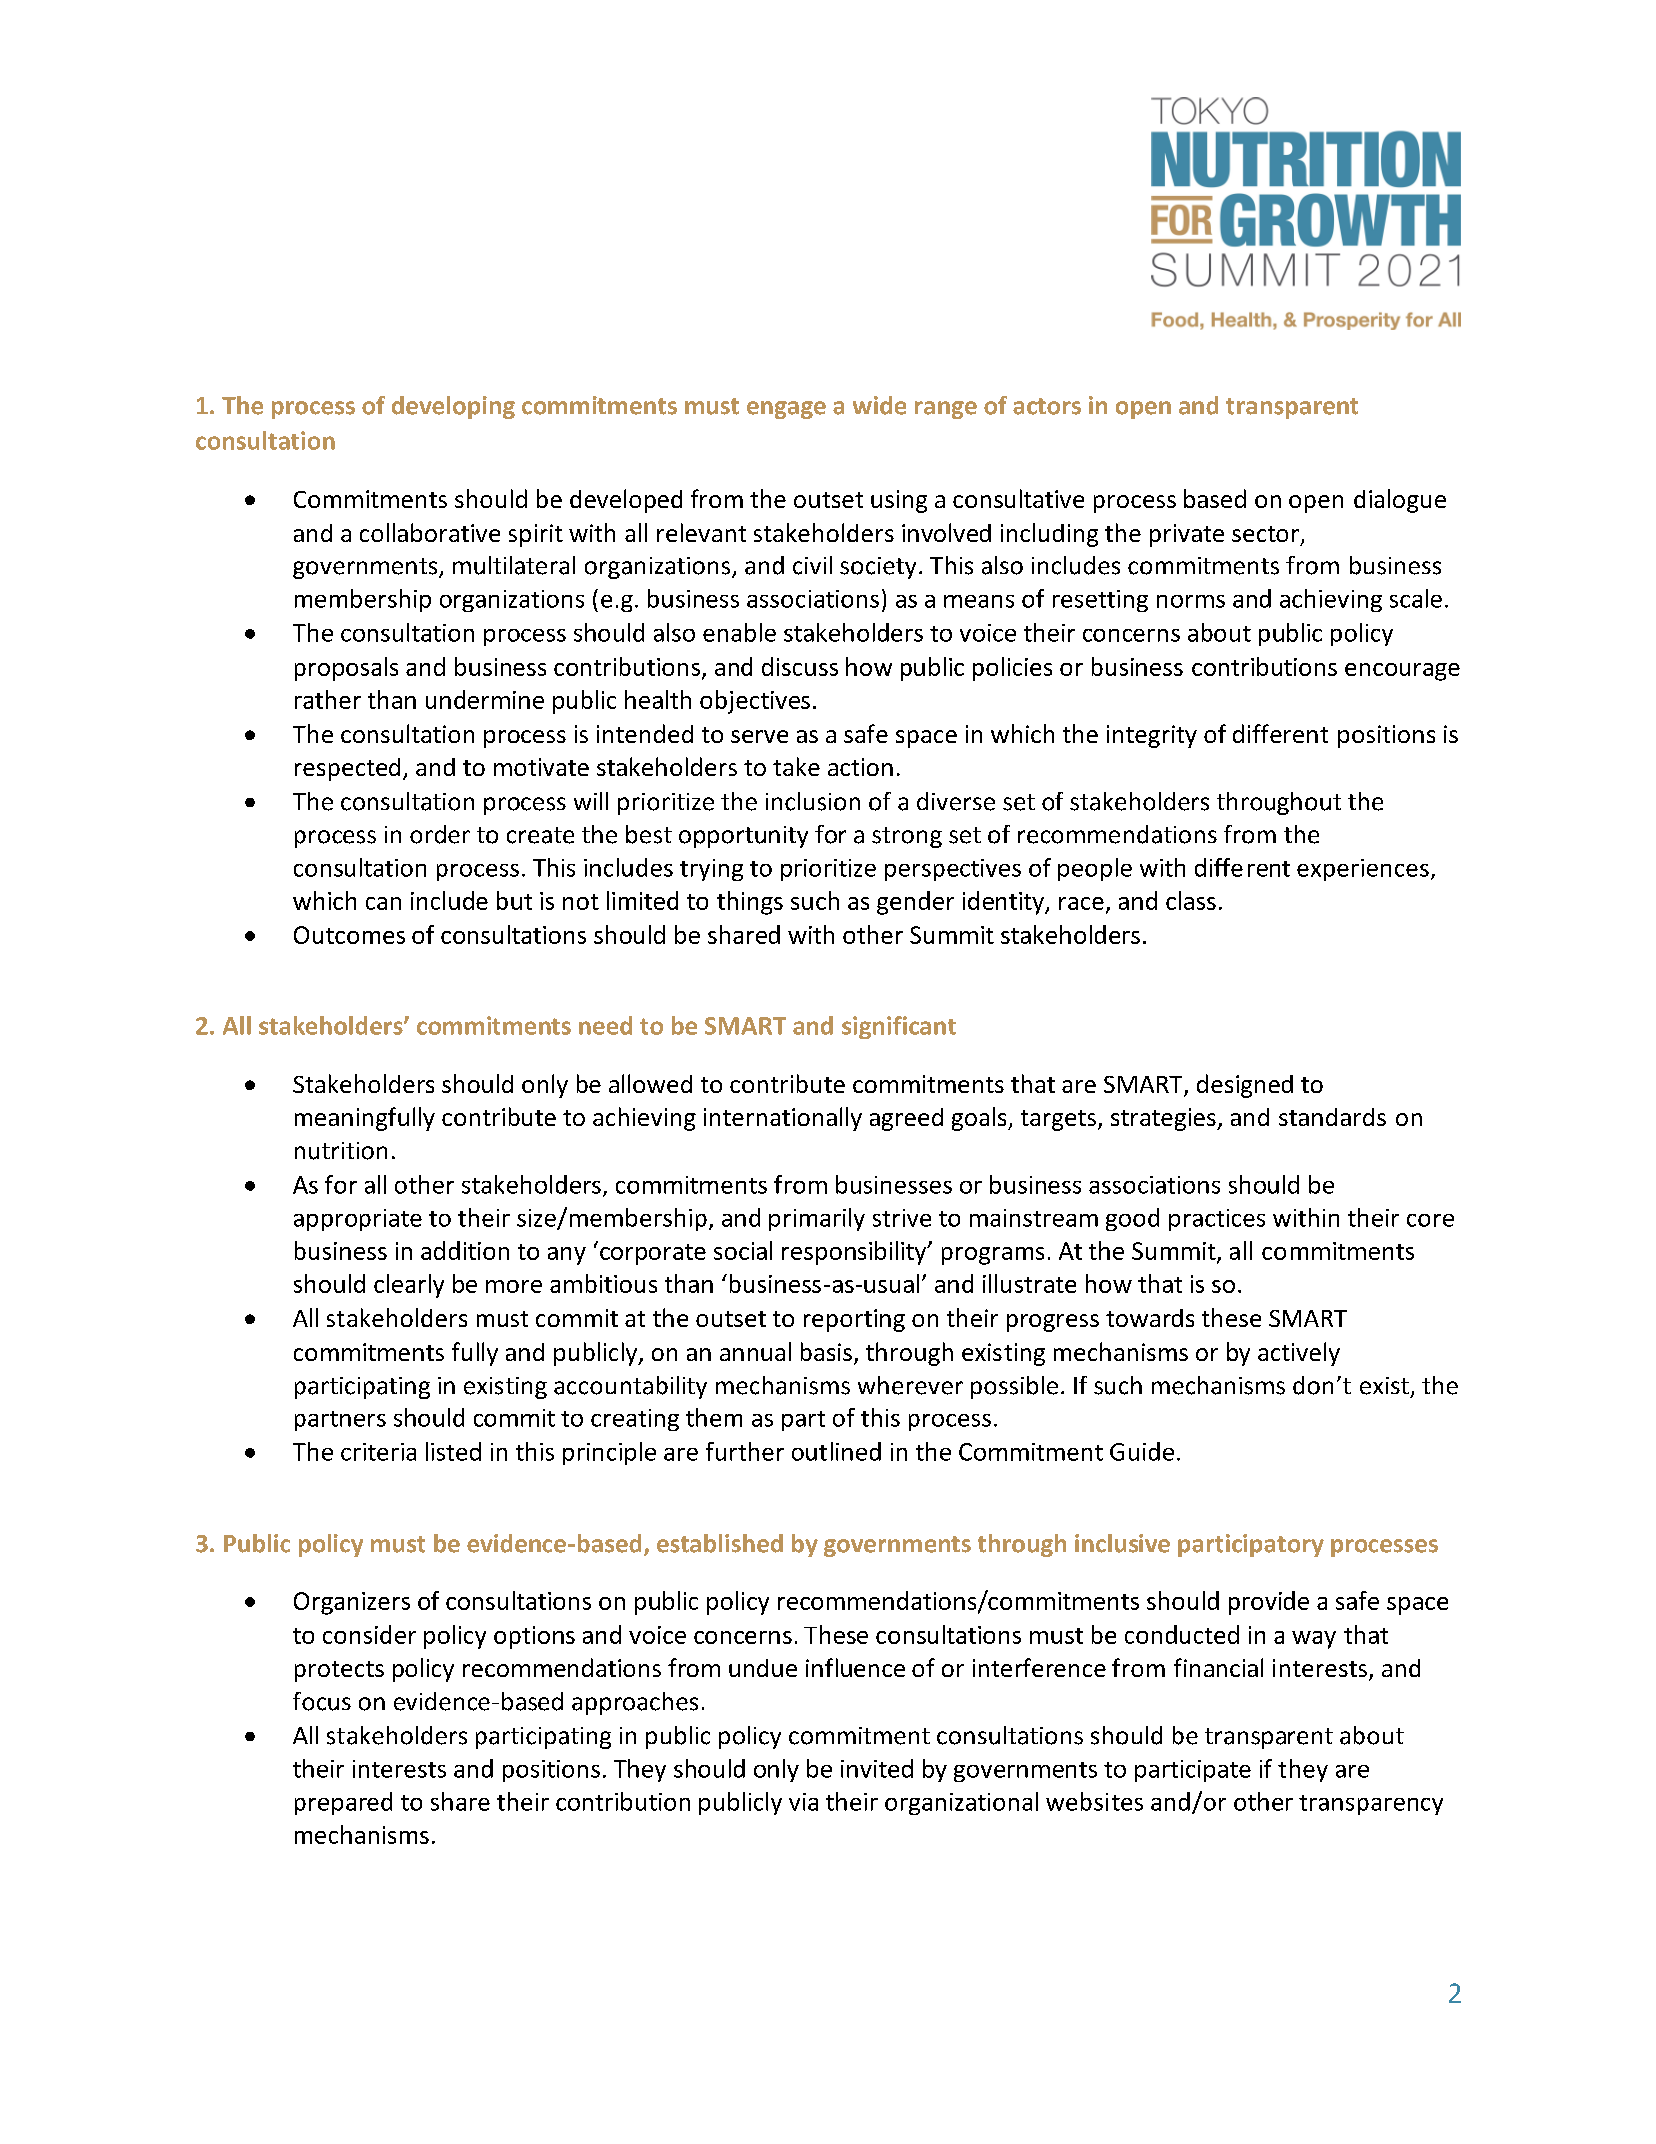 The image size is (1656, 2144). I want to click on developing, so click(453, 407).
